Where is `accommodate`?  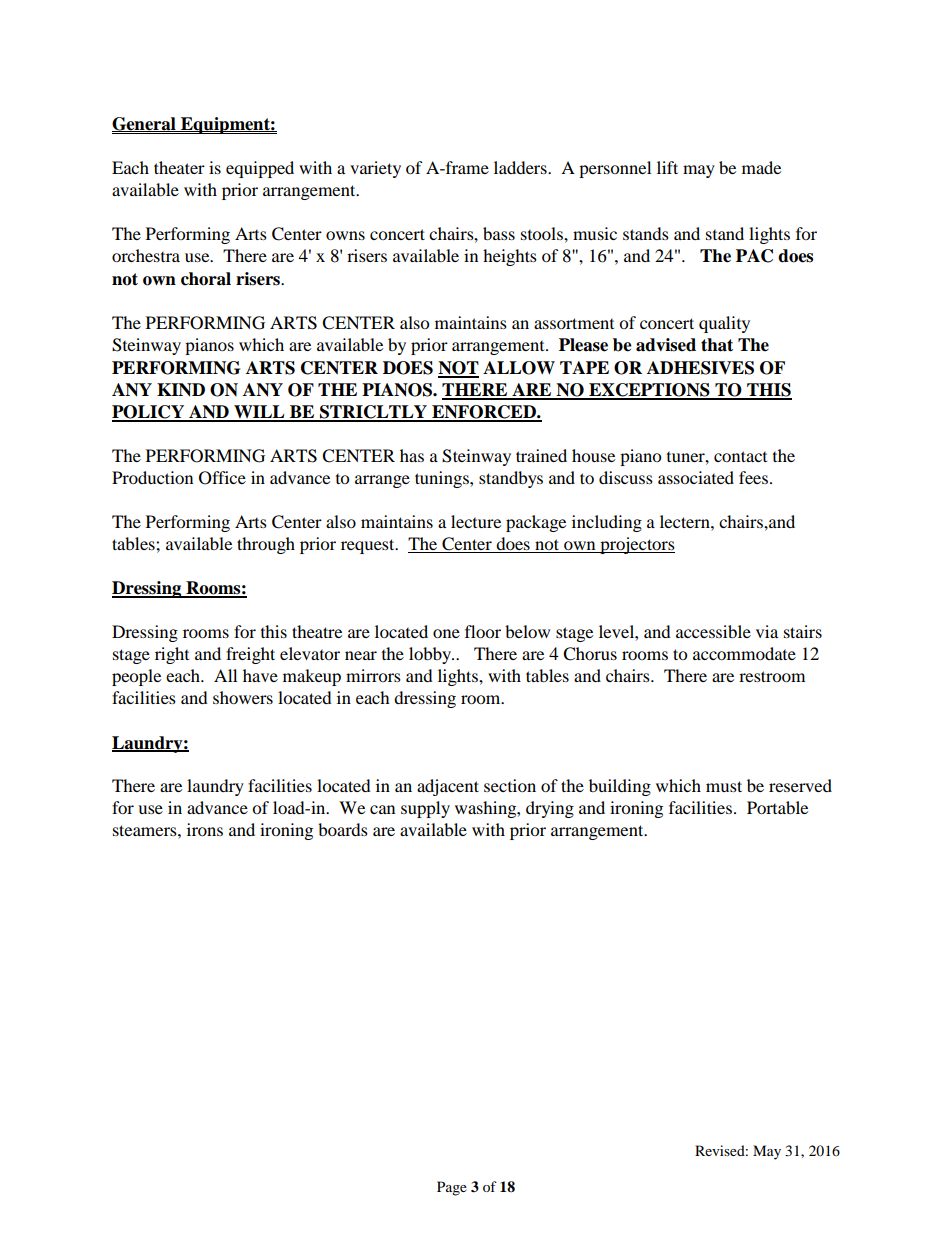 accommodate is located at coordinates (744, 653).
